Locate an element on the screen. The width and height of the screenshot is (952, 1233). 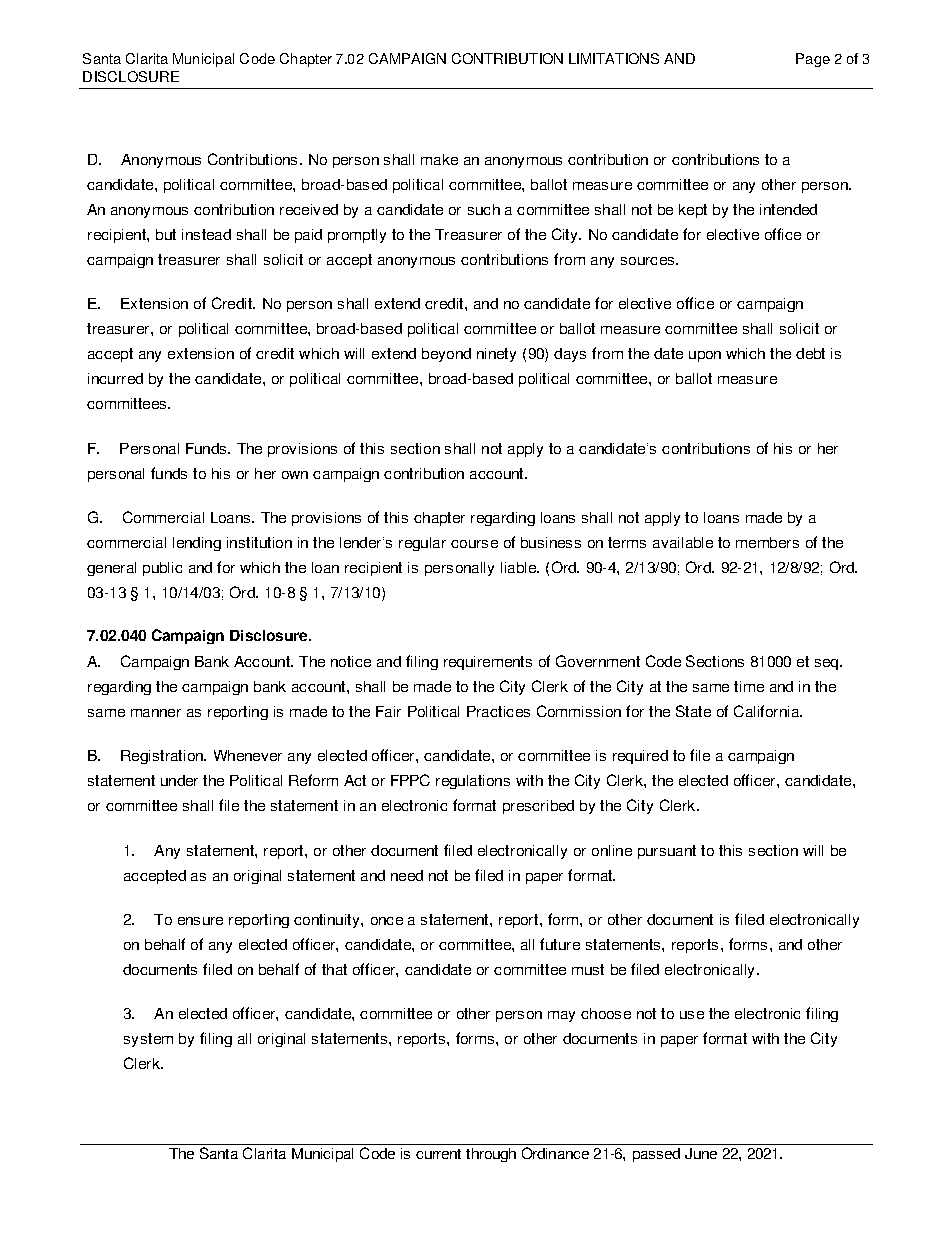
instead is located at coordinates (206, 234).
